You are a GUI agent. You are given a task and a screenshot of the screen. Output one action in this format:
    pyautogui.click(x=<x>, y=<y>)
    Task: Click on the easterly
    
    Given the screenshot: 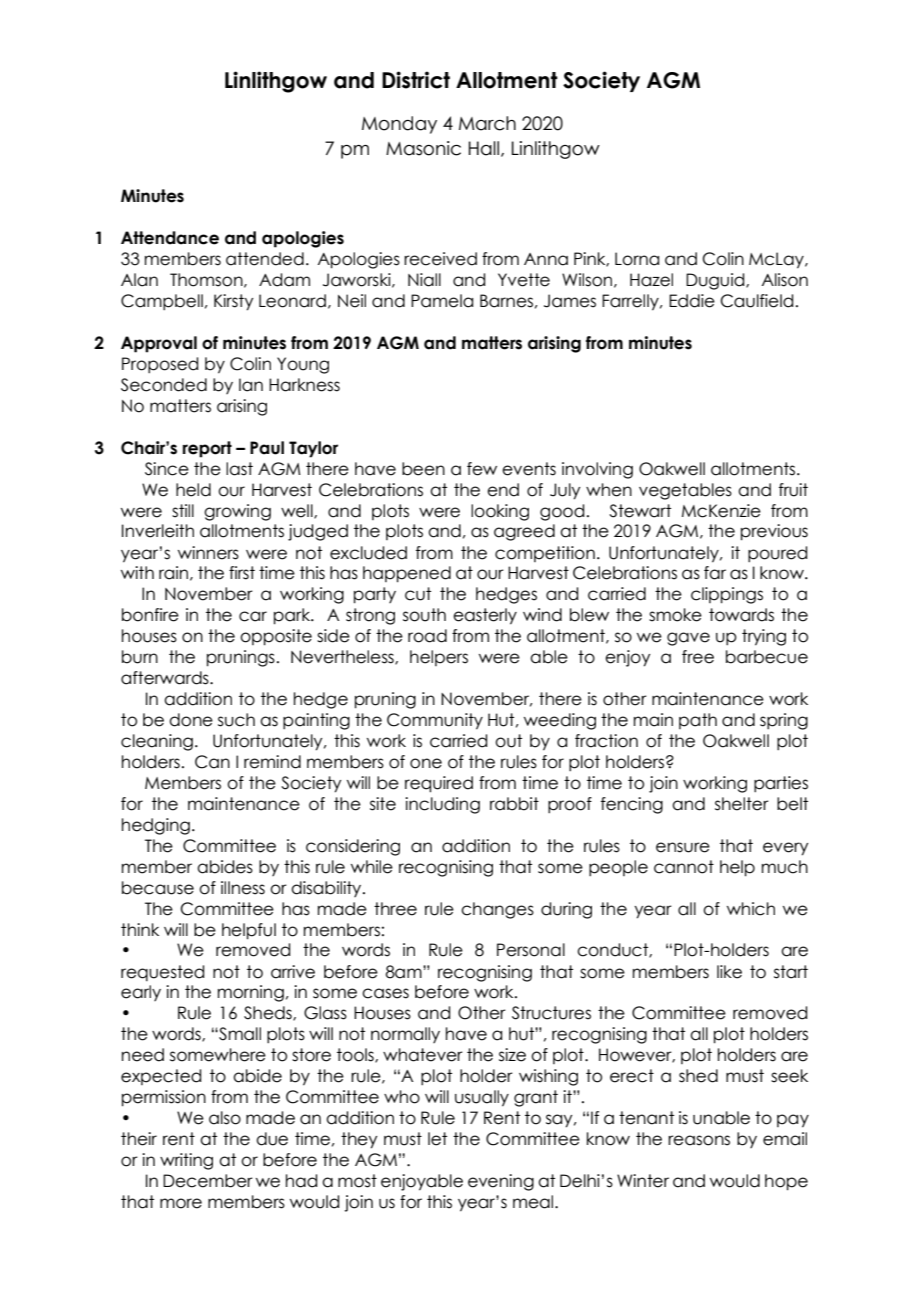 What is the action you would take?
    pyautogui.click(x=485, y=616)
